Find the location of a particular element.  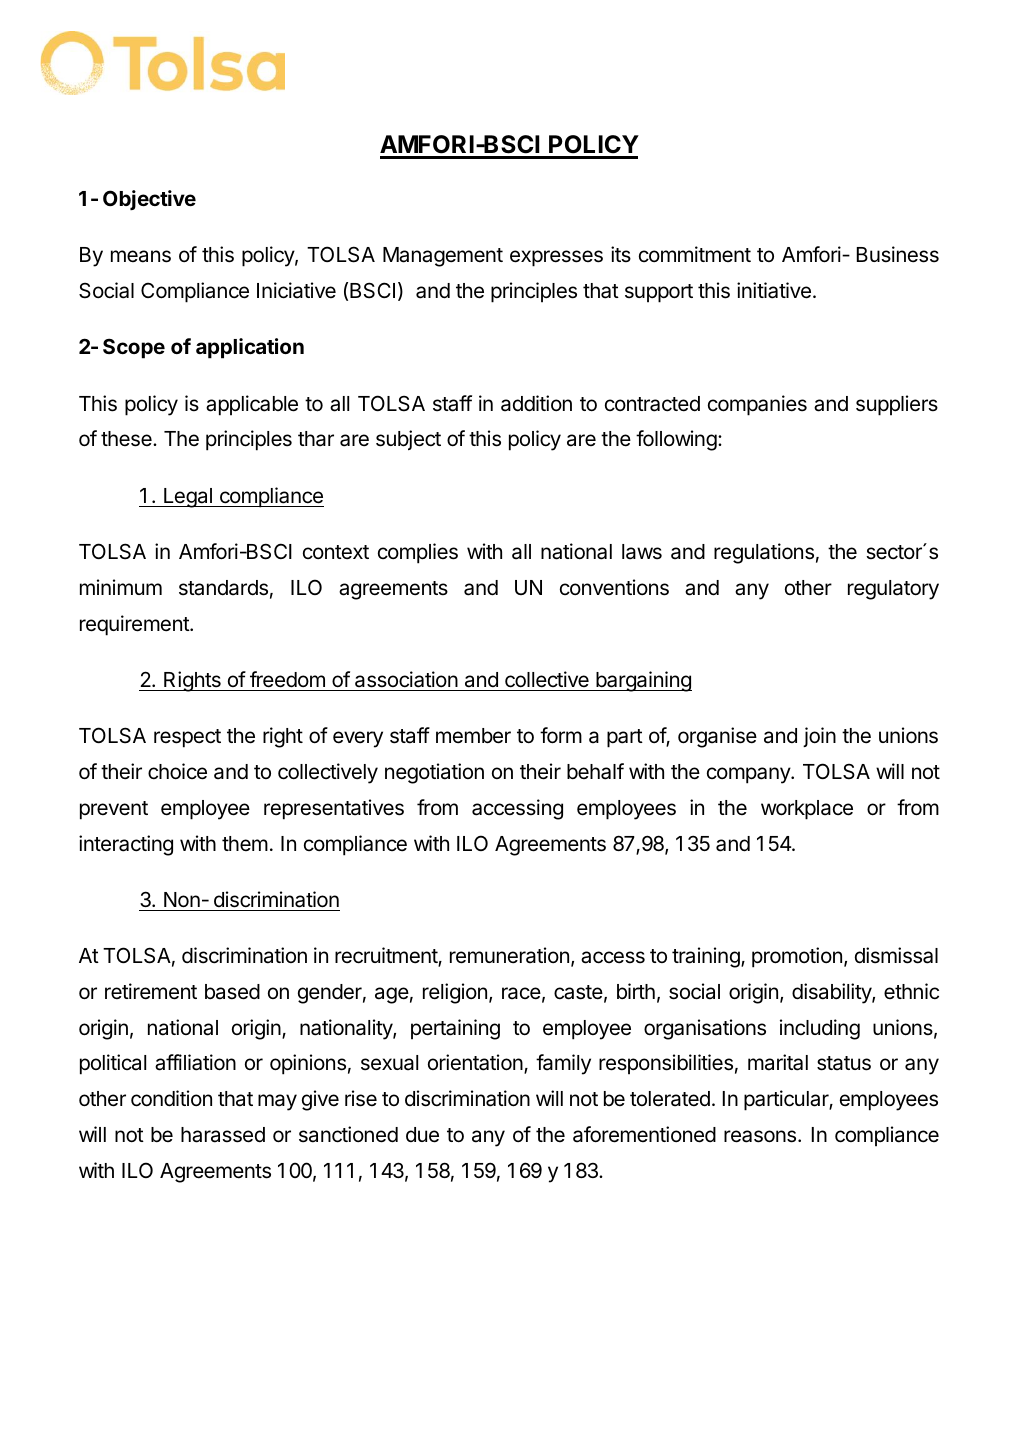

standards is located at coordinates (223, 588).
